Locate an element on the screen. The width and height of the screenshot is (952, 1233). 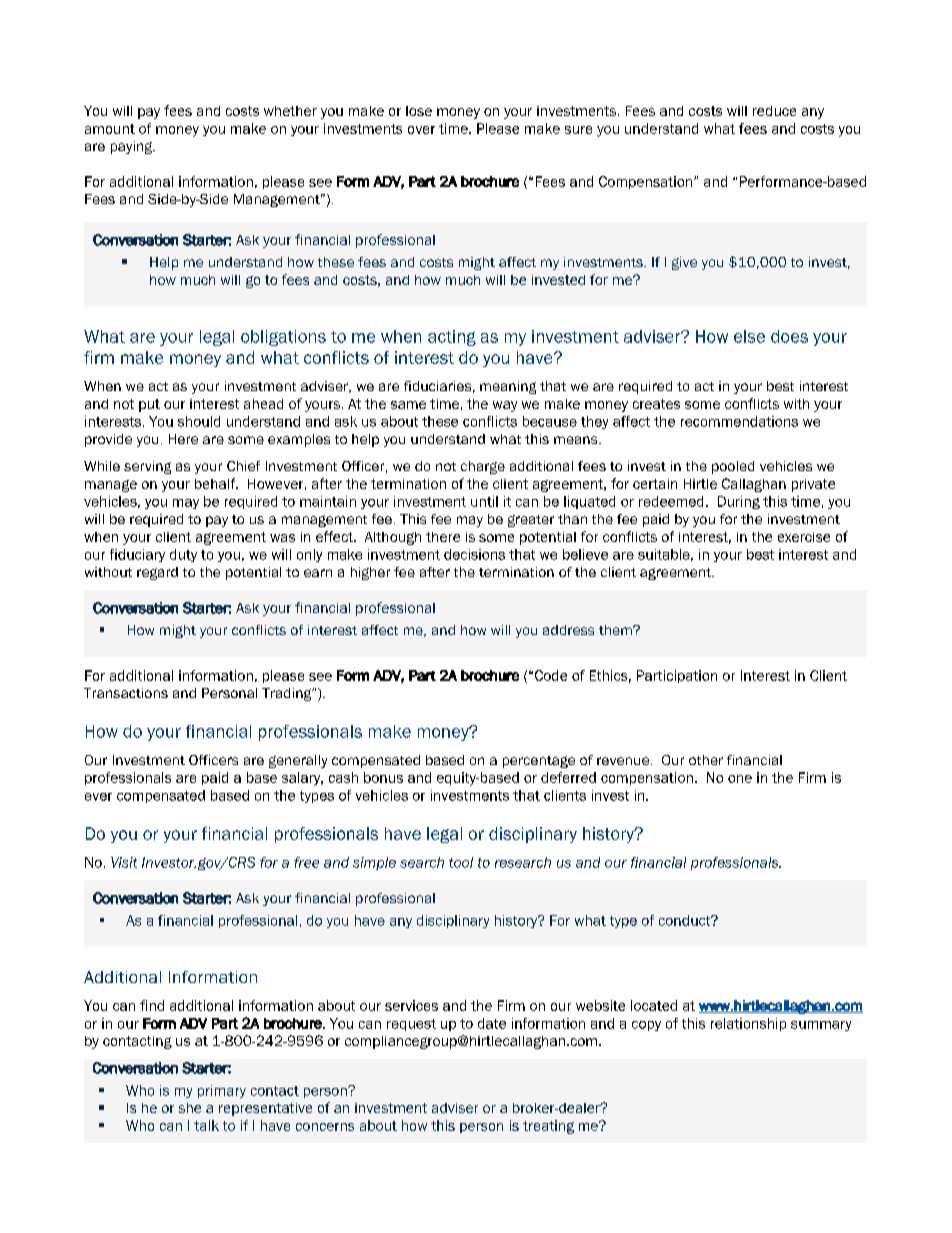
she is located at coordinates (190, 1108).
